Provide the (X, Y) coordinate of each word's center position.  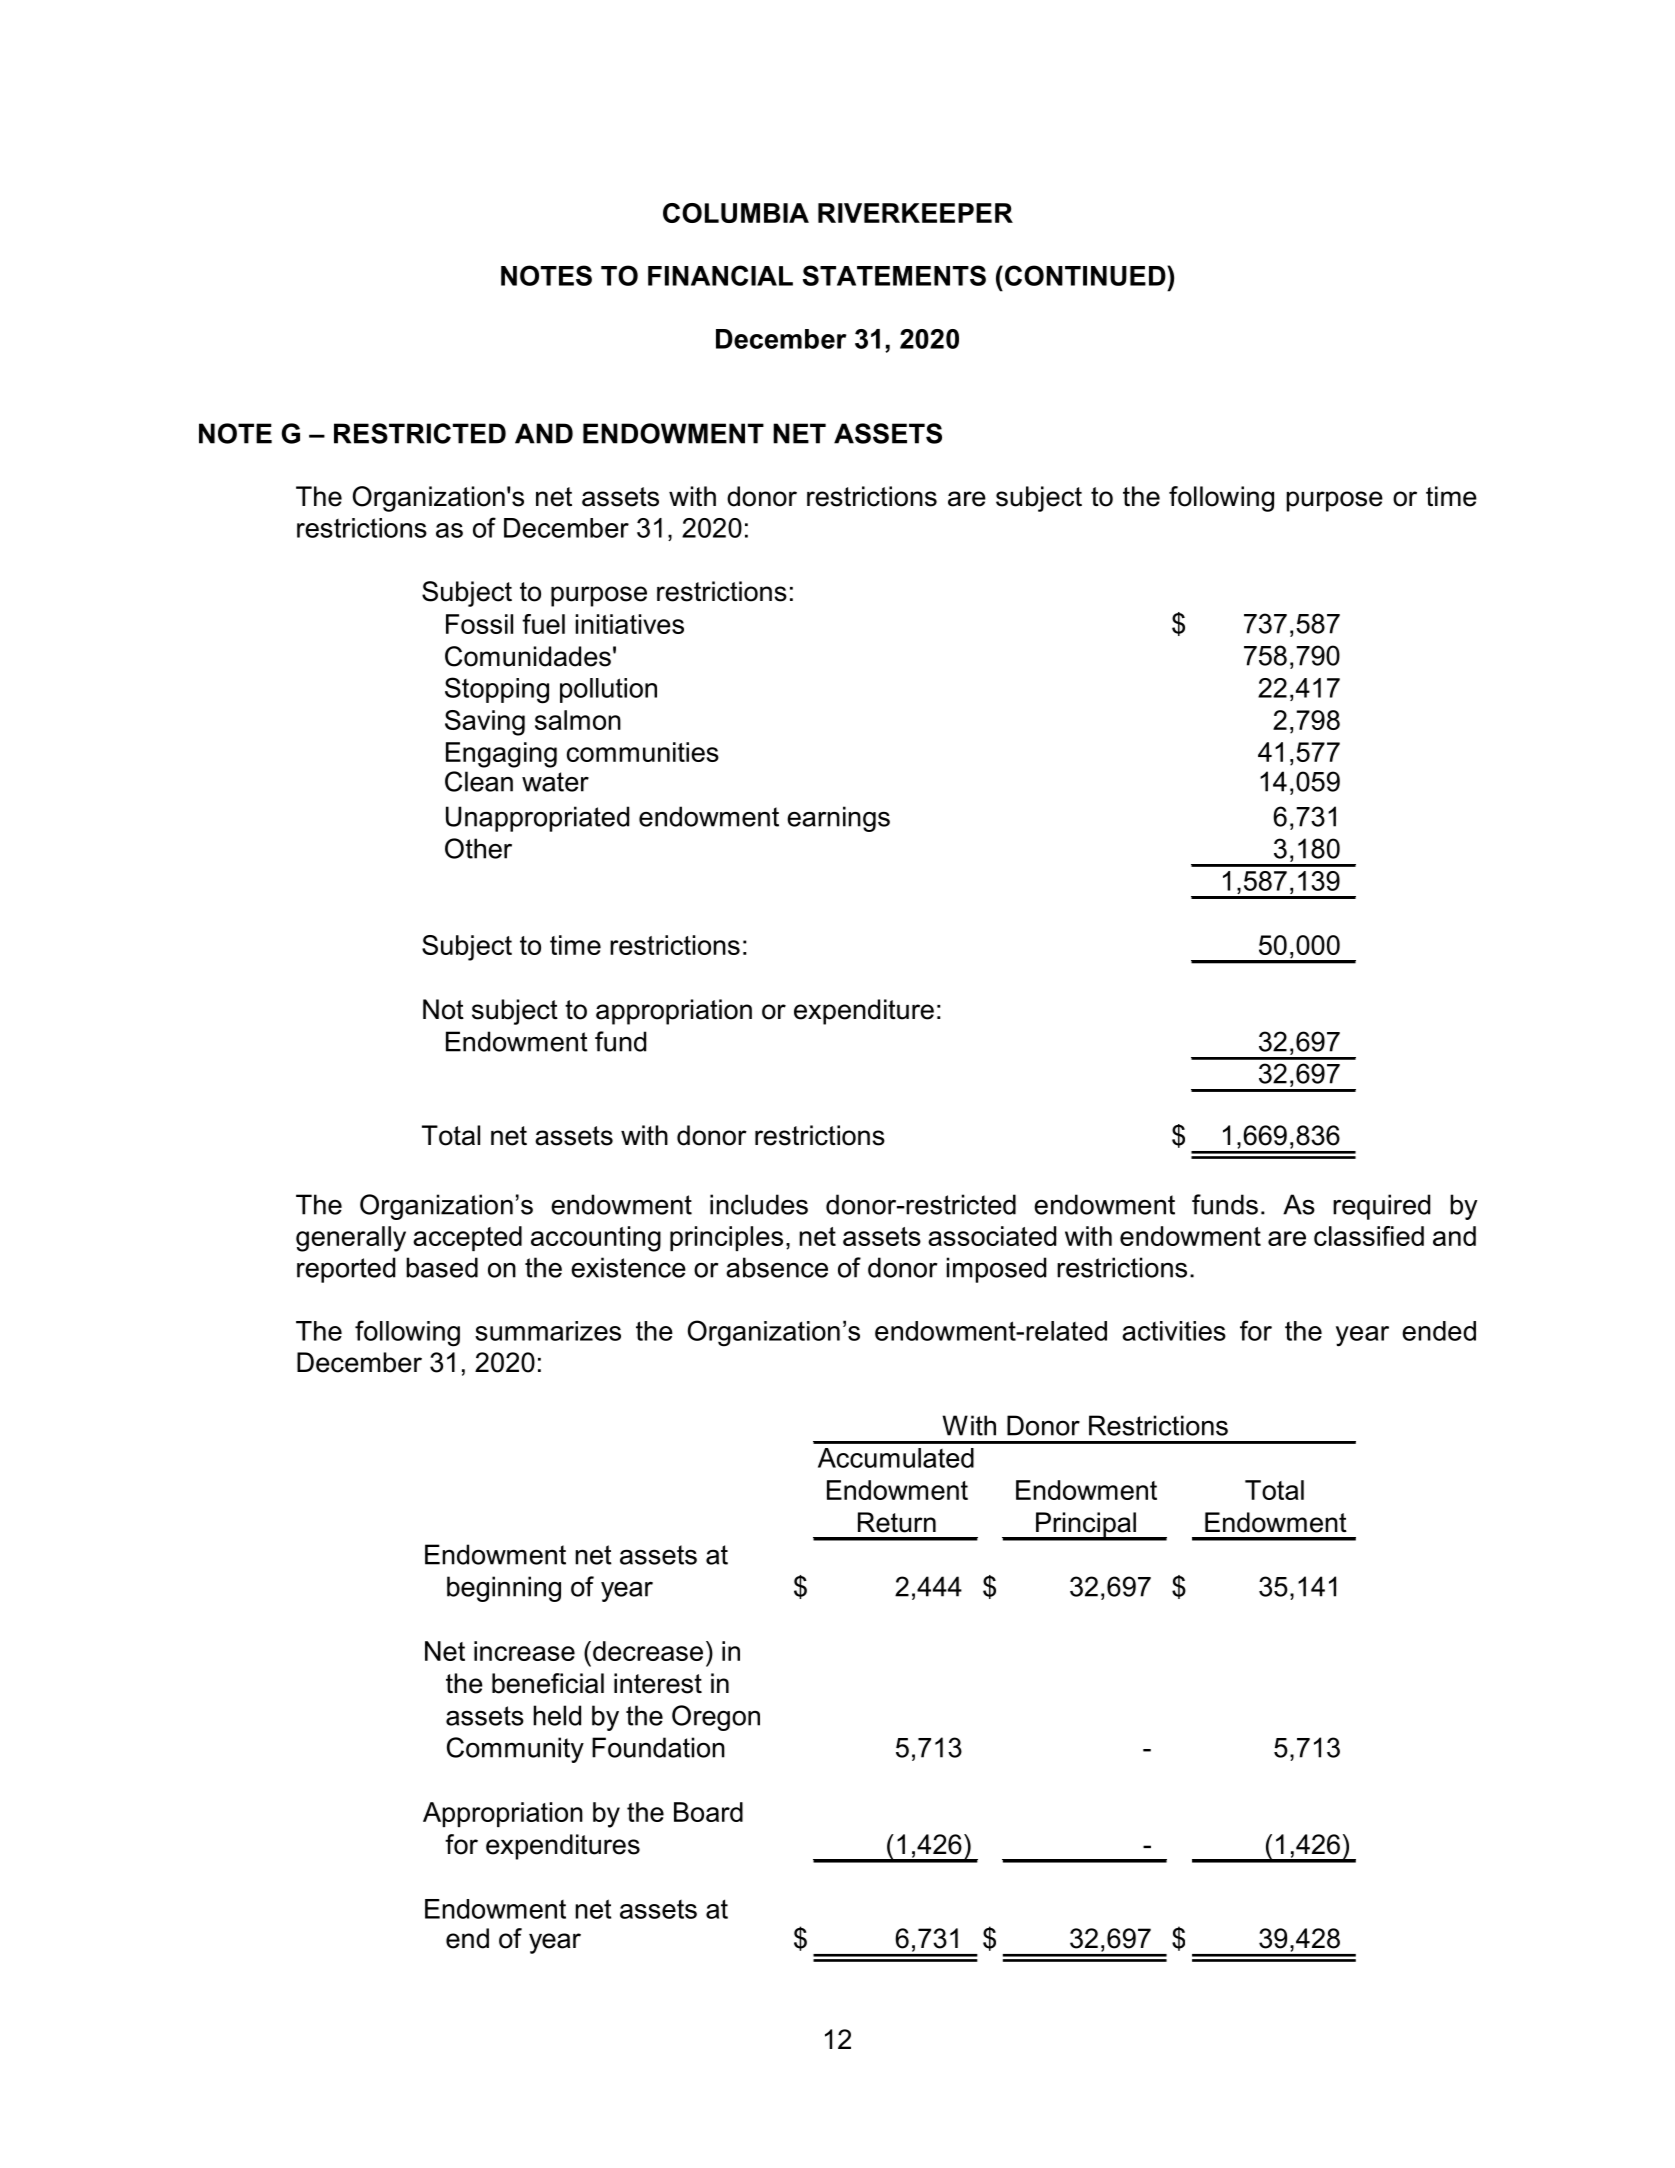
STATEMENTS (894, 275)
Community (515, 1750)
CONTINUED (1086, 275)
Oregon (716, 1718)
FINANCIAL (720, 275)
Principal (1086, 1526)
